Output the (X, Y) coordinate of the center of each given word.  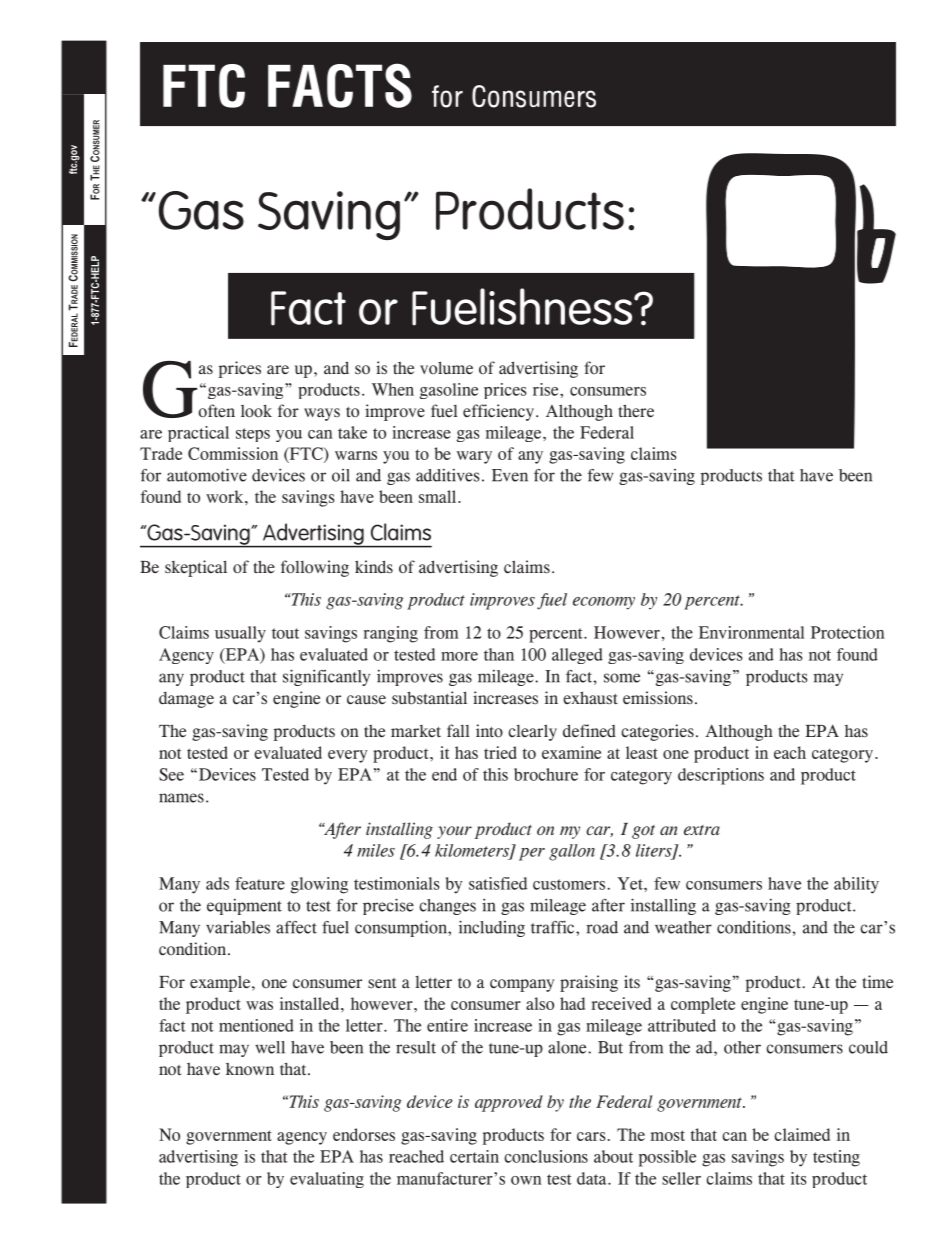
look (256, 411)
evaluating (327, 1180)
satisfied (498, 883)
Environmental (751, 632)
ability (856, 885)
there (636, 410)
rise (547, 389)
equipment (244, 906)
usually (240, 634)
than (499, 654)
